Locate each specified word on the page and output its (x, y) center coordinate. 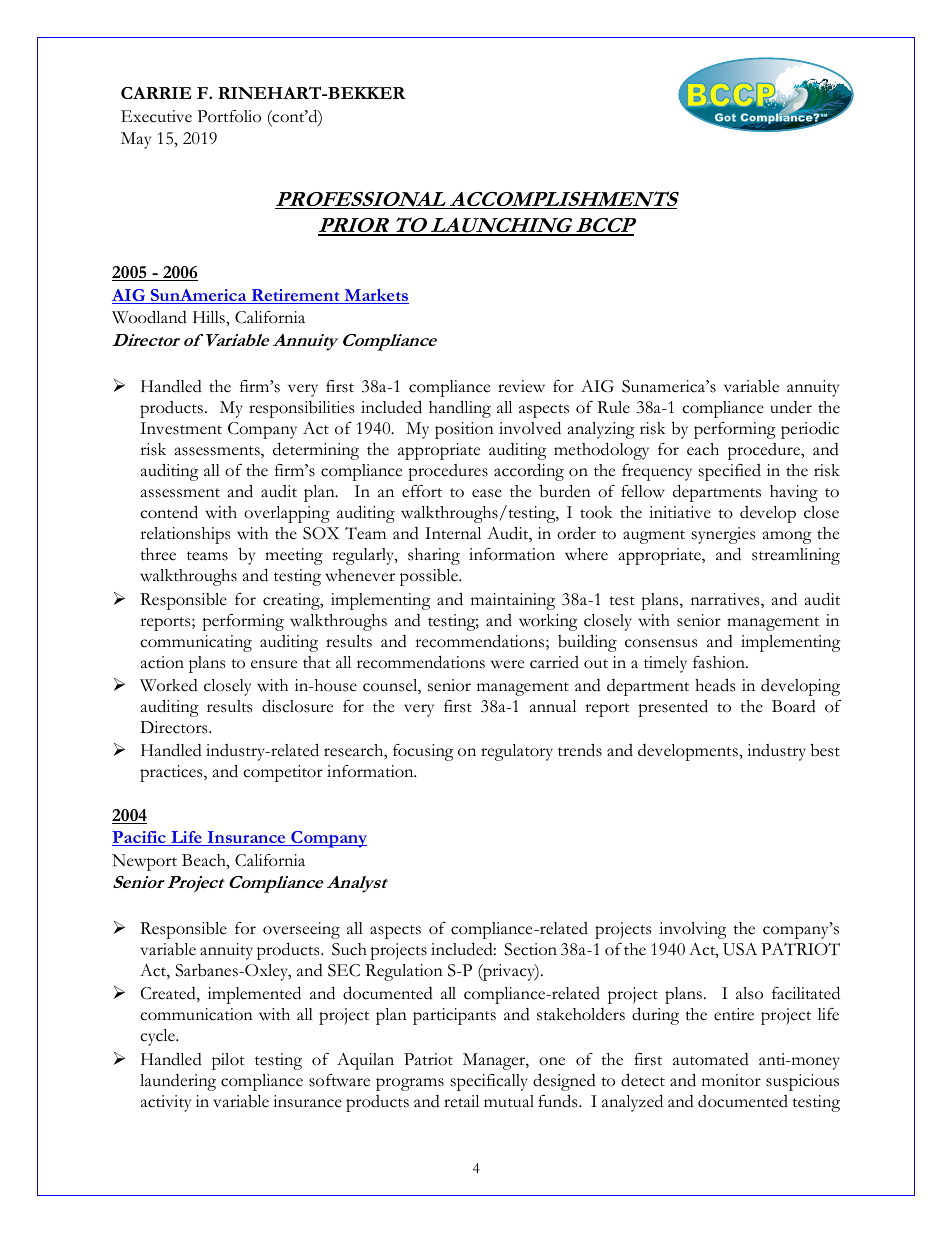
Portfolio (229, 116)
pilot (228, 1061)
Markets (375, 296)
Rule (613, 407)
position (464, 430)
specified (730, 472)
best (825, 750)
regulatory (517, 752)
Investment (181, 428)
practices (172, 773)
